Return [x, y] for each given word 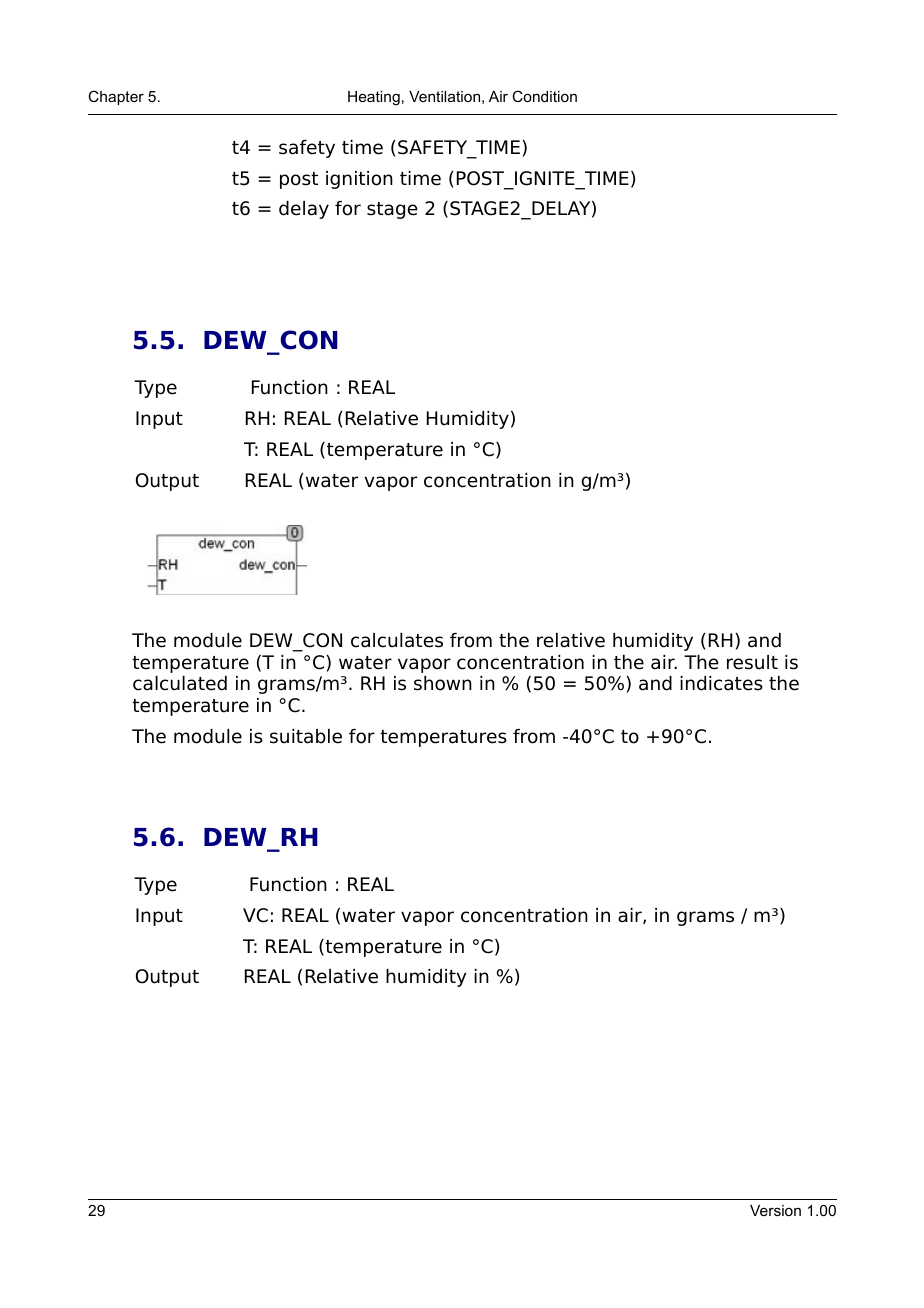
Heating [374, 98]
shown [443, 683]
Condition [544, 96]
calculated [180, 683]
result [752, 662]
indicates [721, 683]
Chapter [116, 97]
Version [775, 1210]
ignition [359, 180]
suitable [306, 736]
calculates [397, 640]
